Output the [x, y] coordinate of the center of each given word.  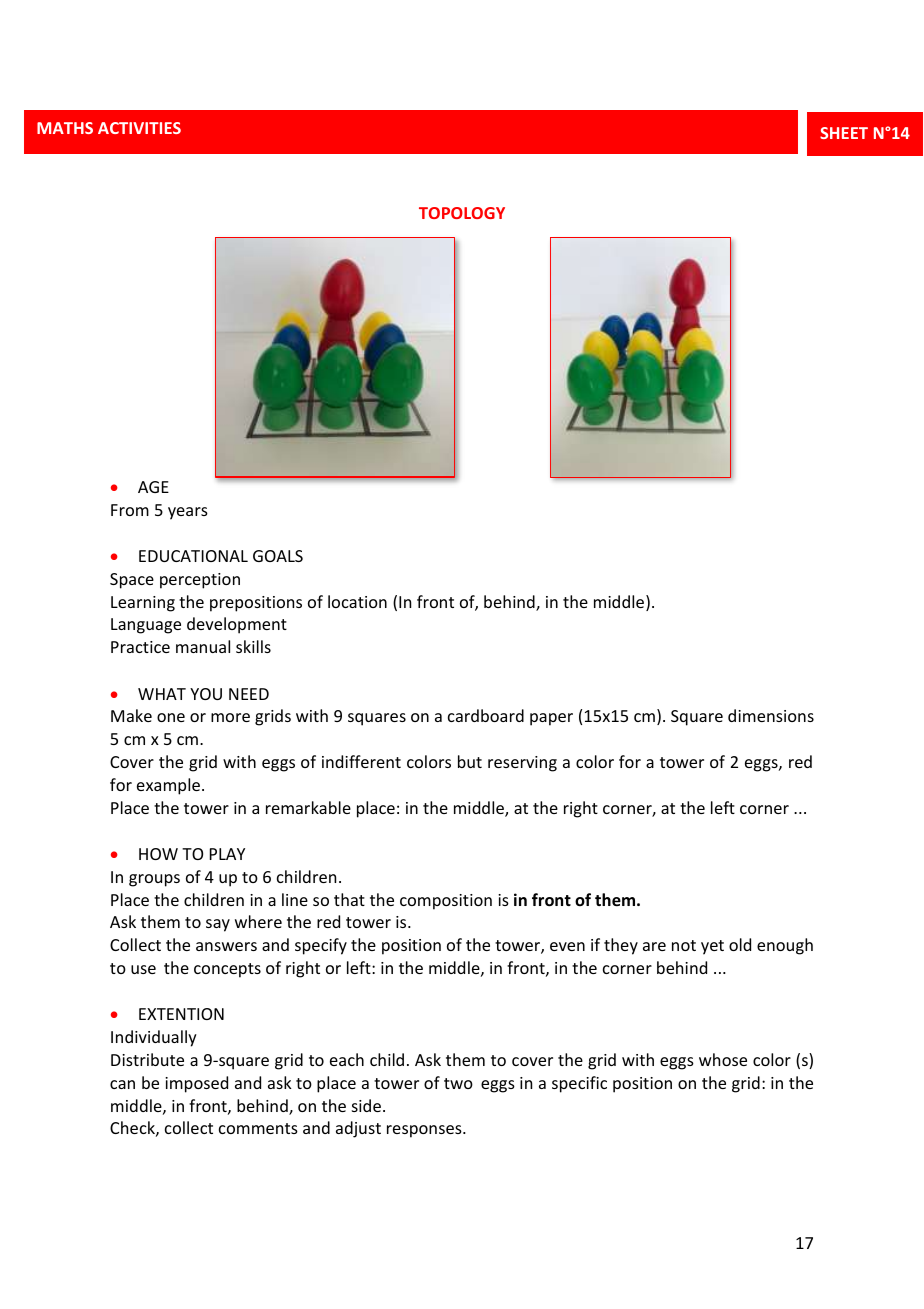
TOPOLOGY [462, 213]
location [357, 601]
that [349, 899]
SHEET [844, 133]
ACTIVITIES [139, 128]
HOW [158, 854]
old [740, 944]
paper [551, 719]
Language [146, 626]
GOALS [278, 556]
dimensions [771, 715]
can [122, 1084]
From [130, 510]
